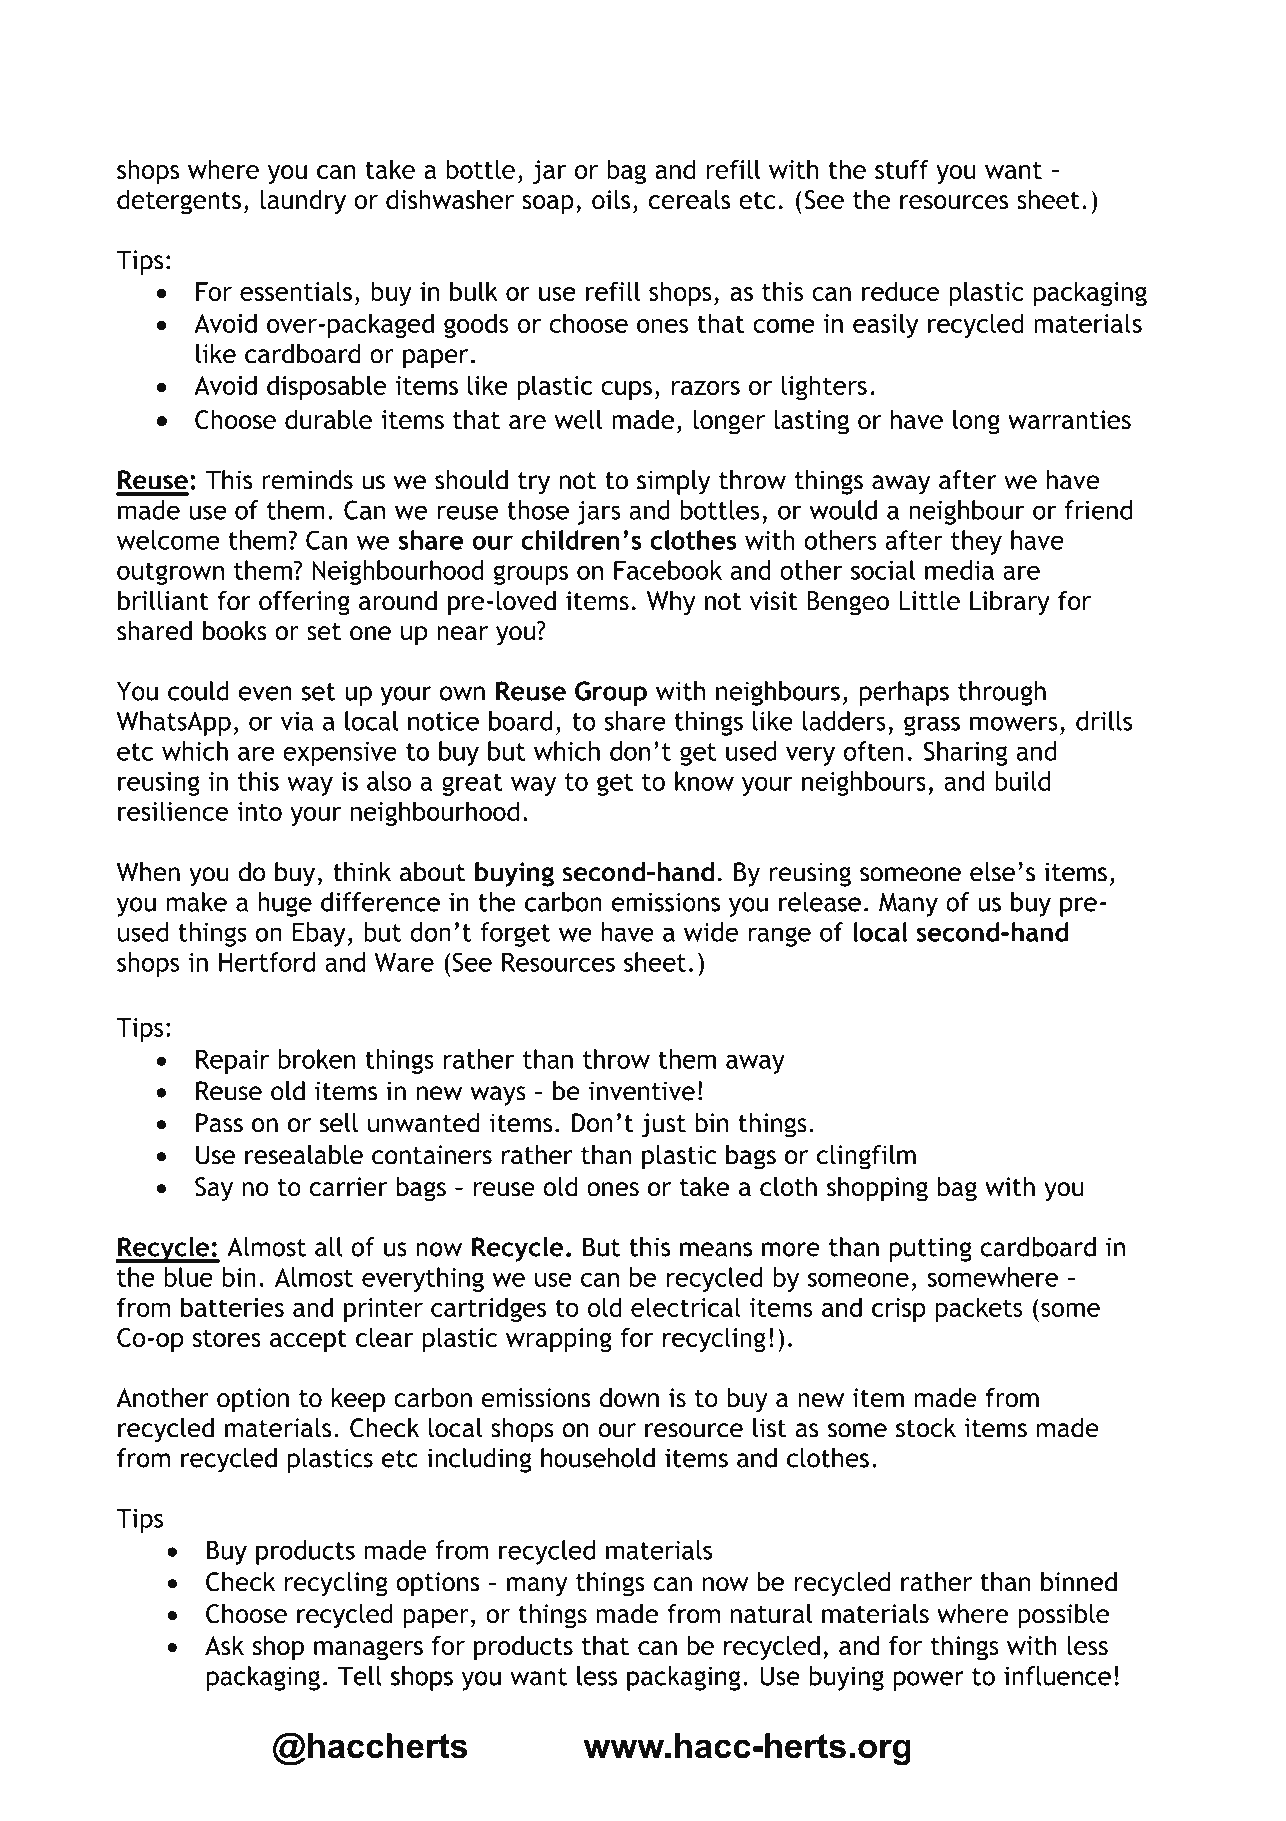 This page has width=1286, height=1821. Describe the element at coordinates (303, 202) in the page. I see `laundry` at that location.
